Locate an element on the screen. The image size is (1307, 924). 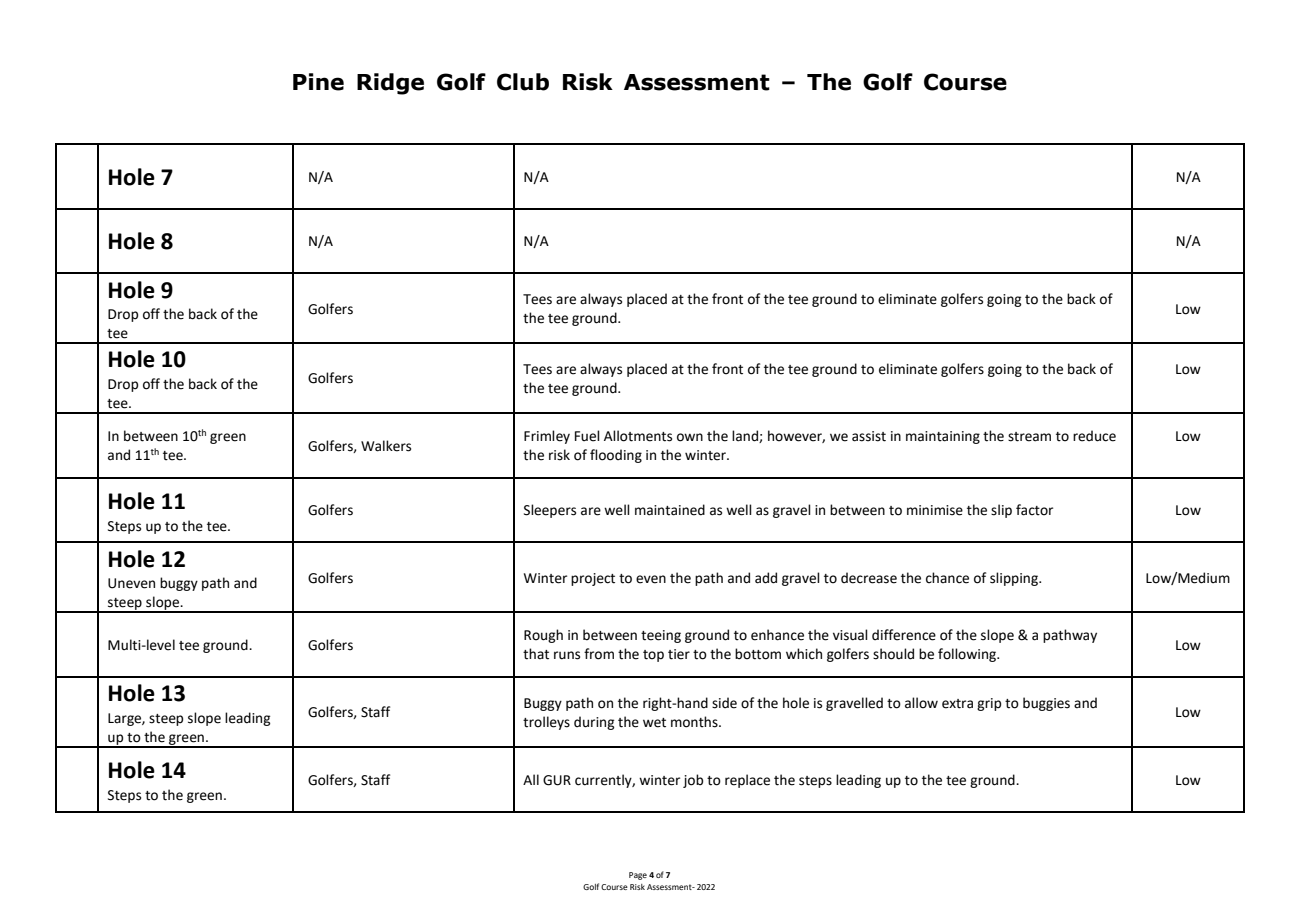
maintained is located at coordinates (670, 510).
